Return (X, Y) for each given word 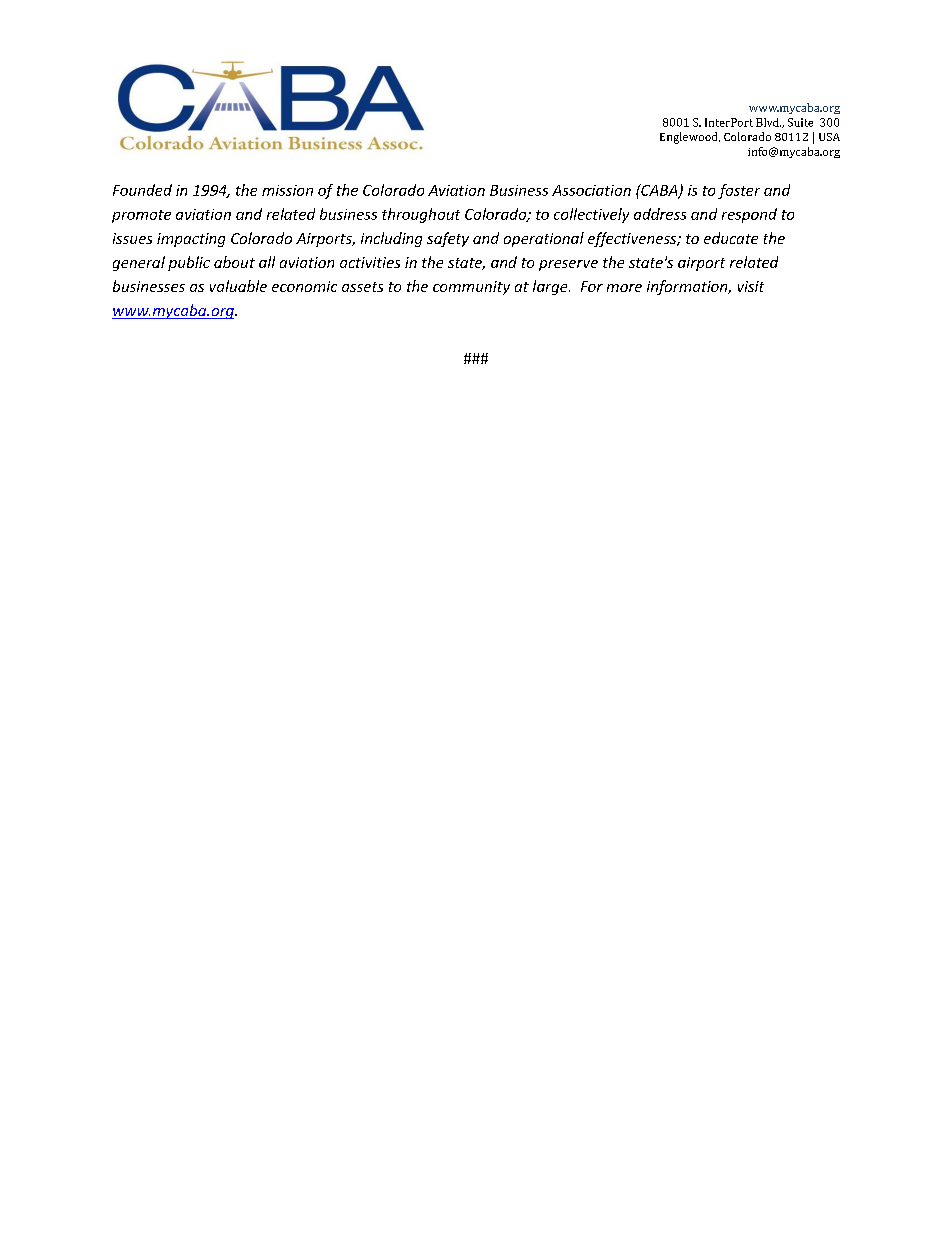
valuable (238, 286)
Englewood (690, 138)
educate (731, 238)
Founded (142, 190)
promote (141, 216)
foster (739, 191)
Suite (800, 122)
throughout (421, 215)
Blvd (768, 122)
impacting (191, 240)
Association (591, 190)
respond (749, 215)
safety (448, 239)
